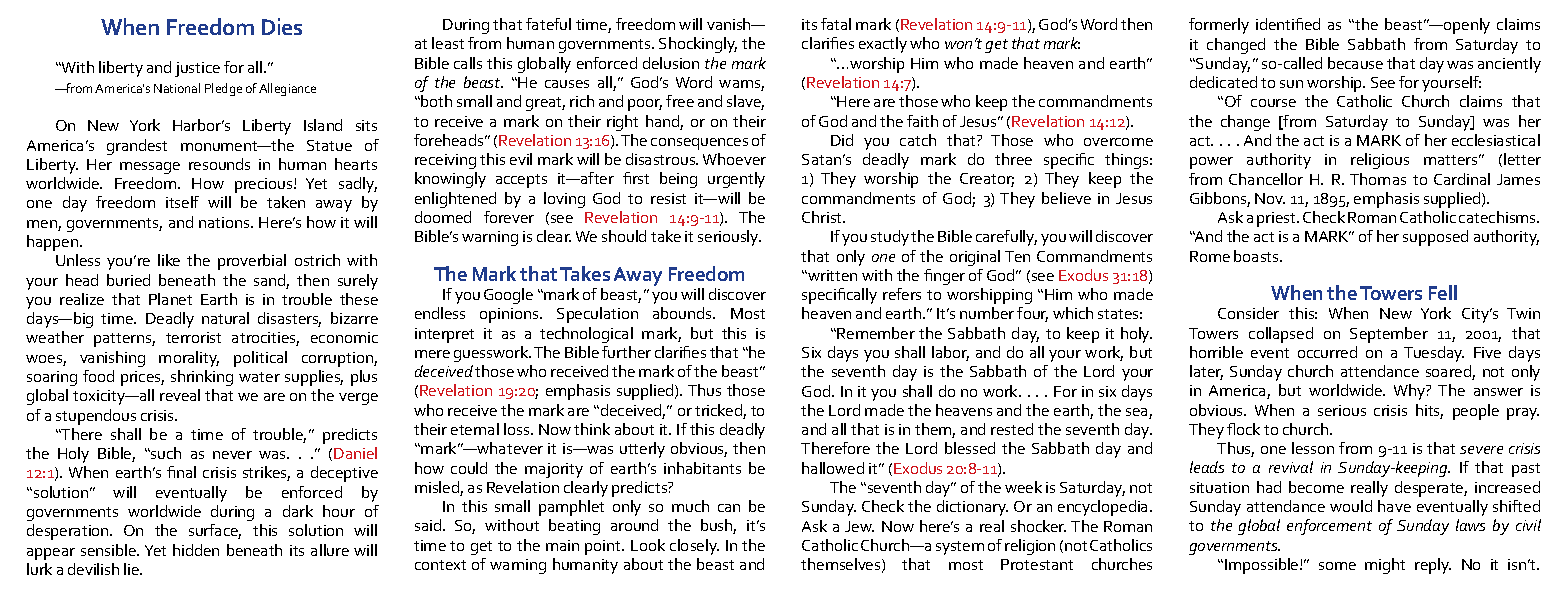  What do you see at coordinates (1288, 24) in the screenshot?
I see `identified` at bounding box center [1288, 24].
